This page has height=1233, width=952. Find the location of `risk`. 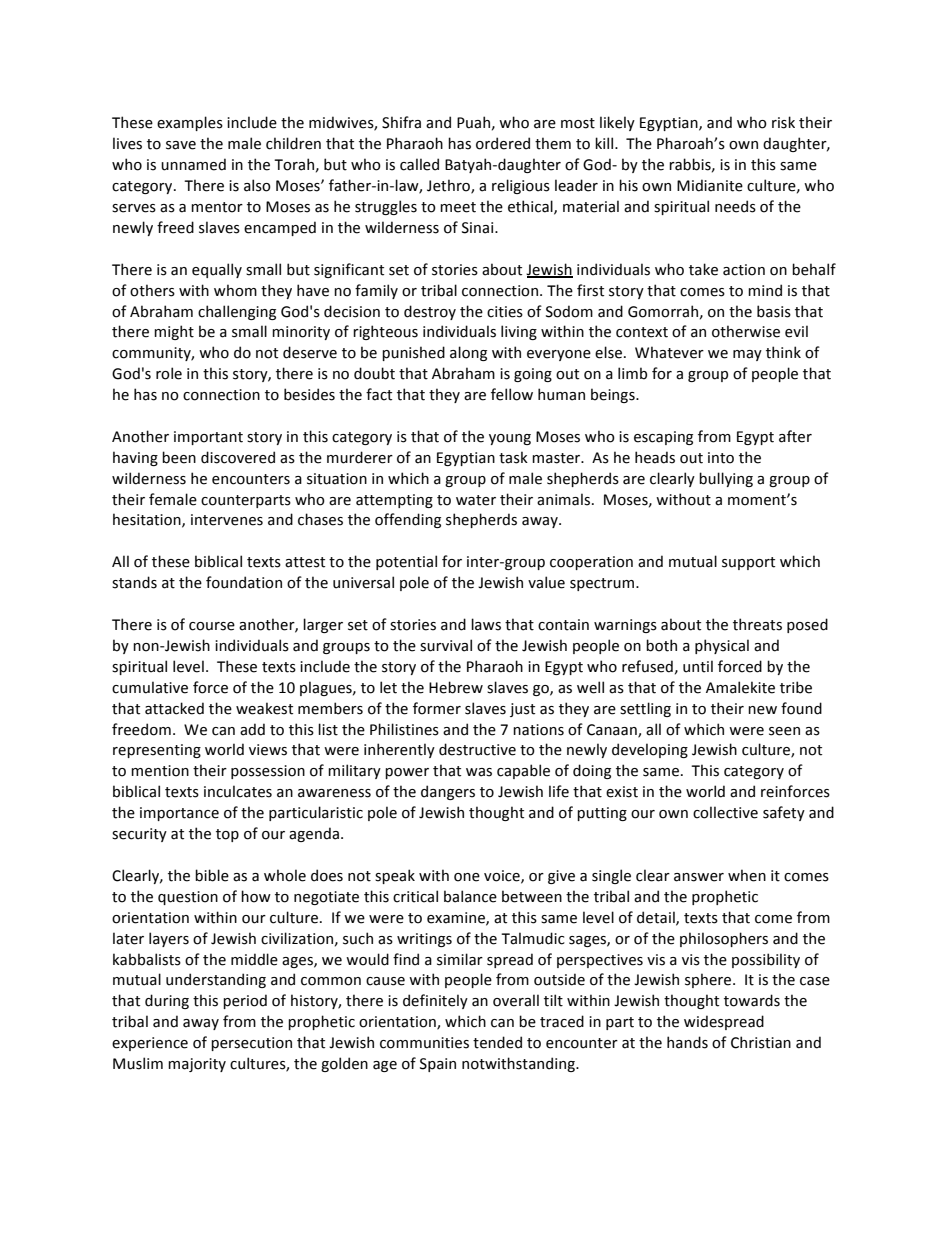

risk is located at coordinates (783, 122).
